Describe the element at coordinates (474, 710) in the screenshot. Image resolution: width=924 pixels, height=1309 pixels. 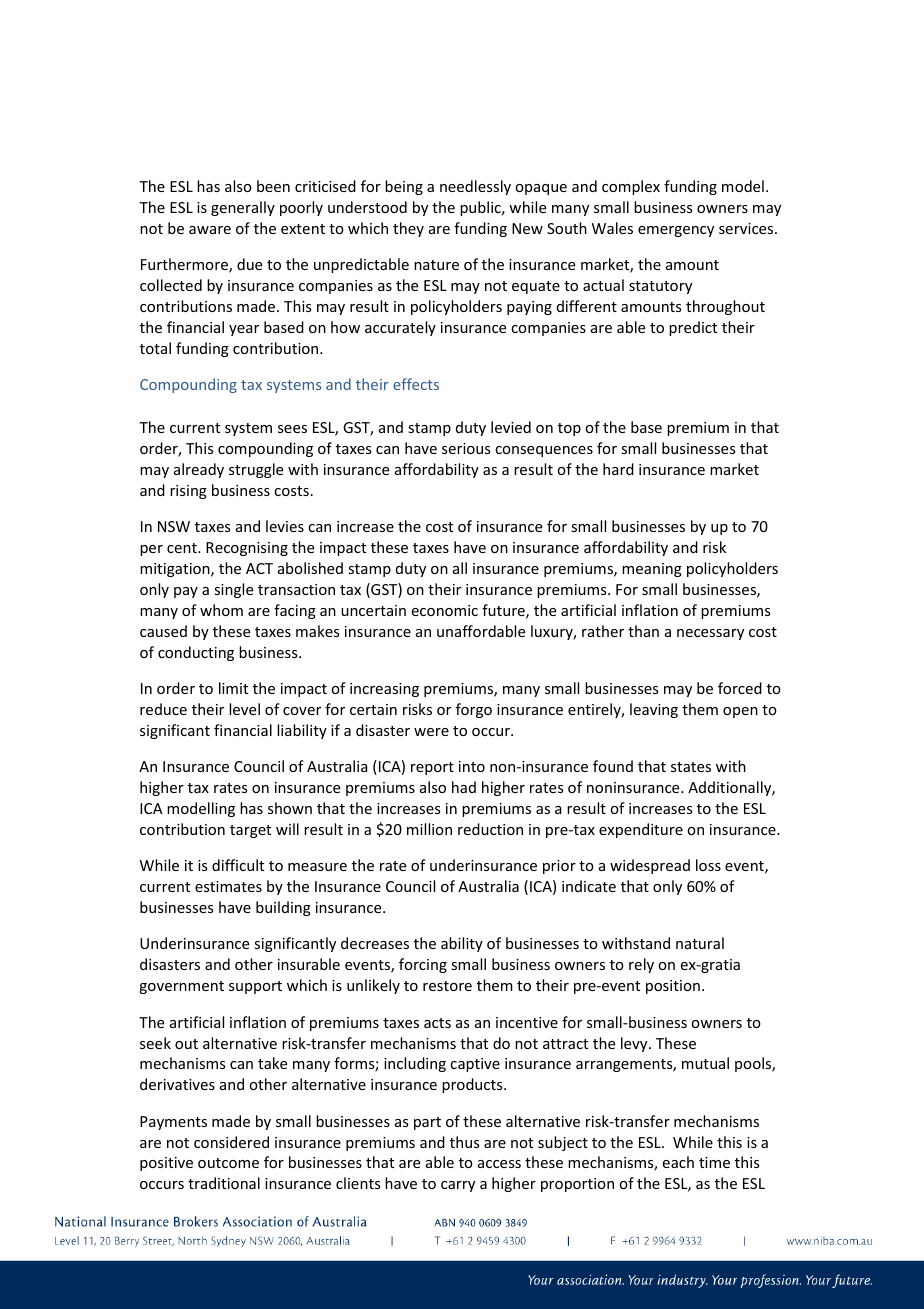
I see `forgo` at that location.
